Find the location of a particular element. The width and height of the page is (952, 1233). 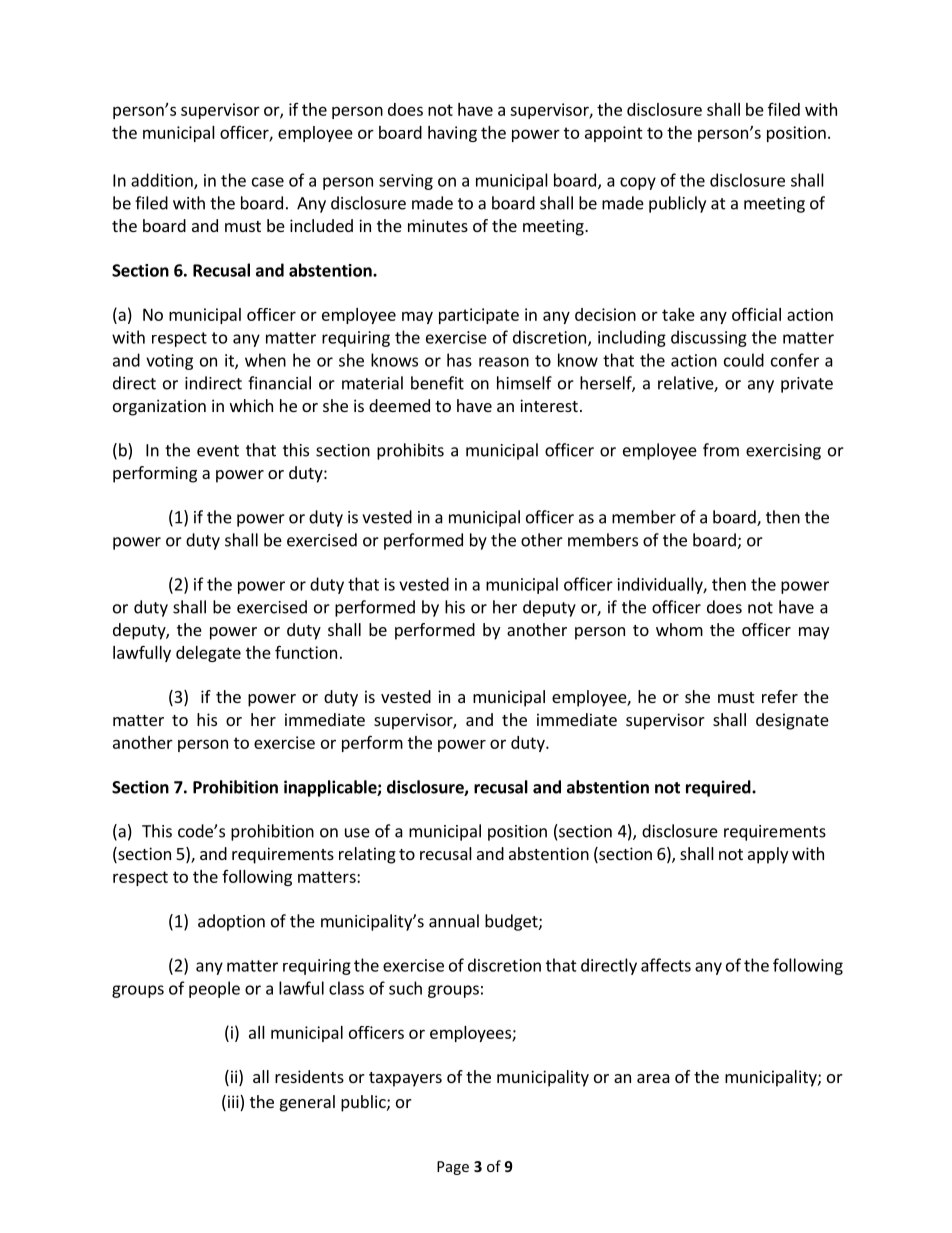

iii is located at coordinates (233, 1101).
